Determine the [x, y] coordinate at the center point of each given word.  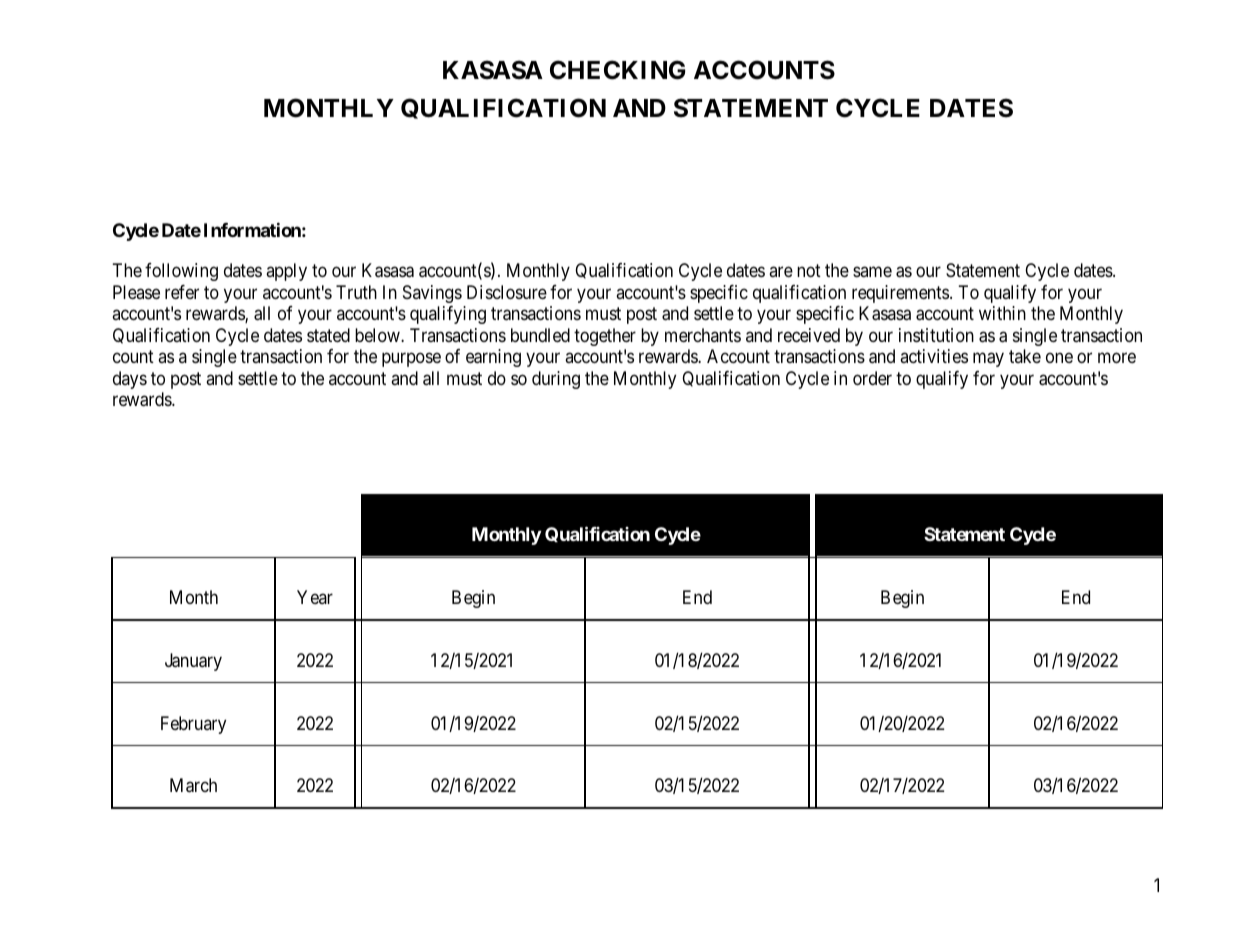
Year [315, 597]
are [781, 272]
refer [182, 292]
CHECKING [617, 70]
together [605, 337]
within [1002, 313]
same [872, 272]
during [556, 380]
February [193, 725]
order [872, 378]
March [193, 785]
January [193, 662]
